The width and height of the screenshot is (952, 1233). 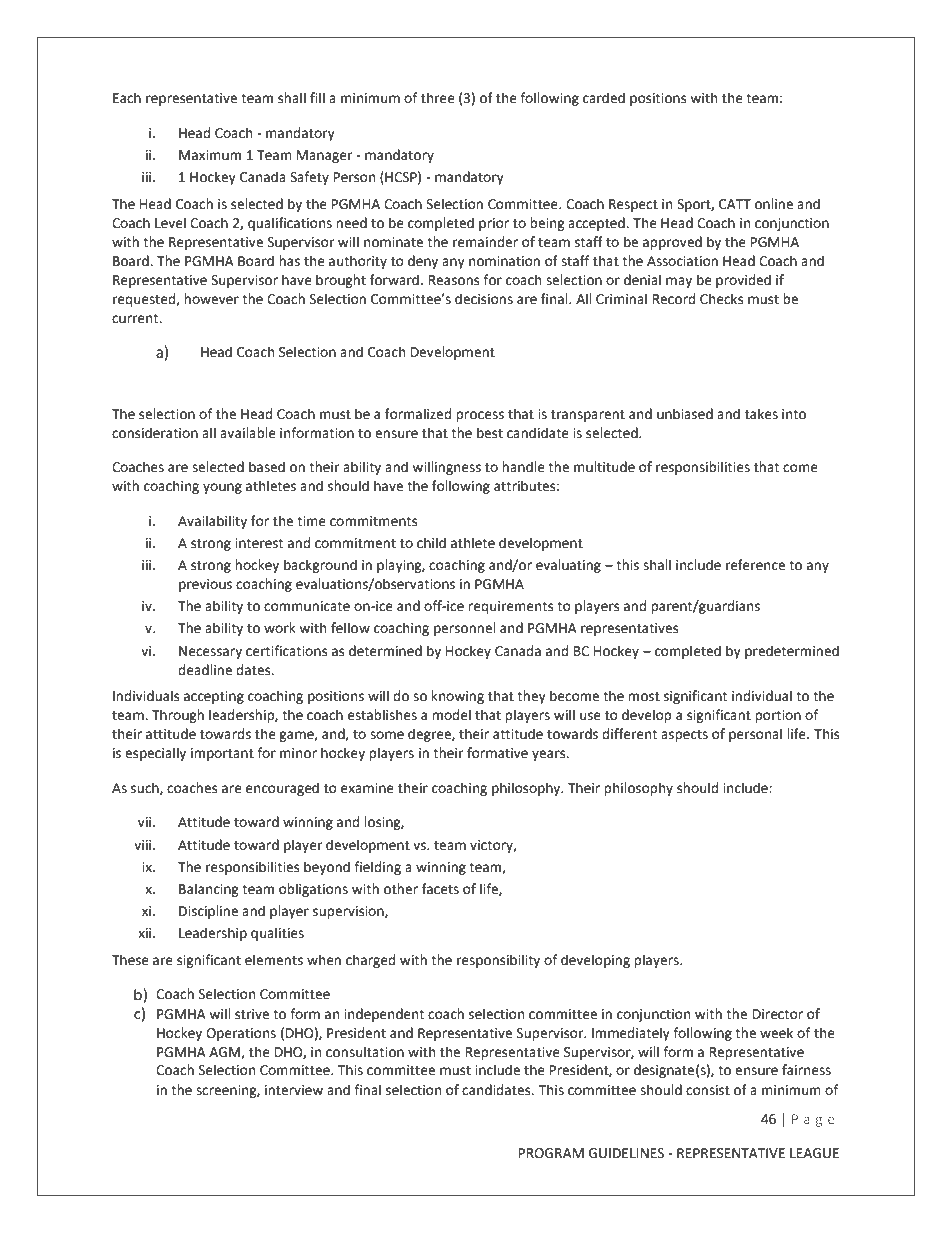 I want to click on best, so click(x=490, y=433).
